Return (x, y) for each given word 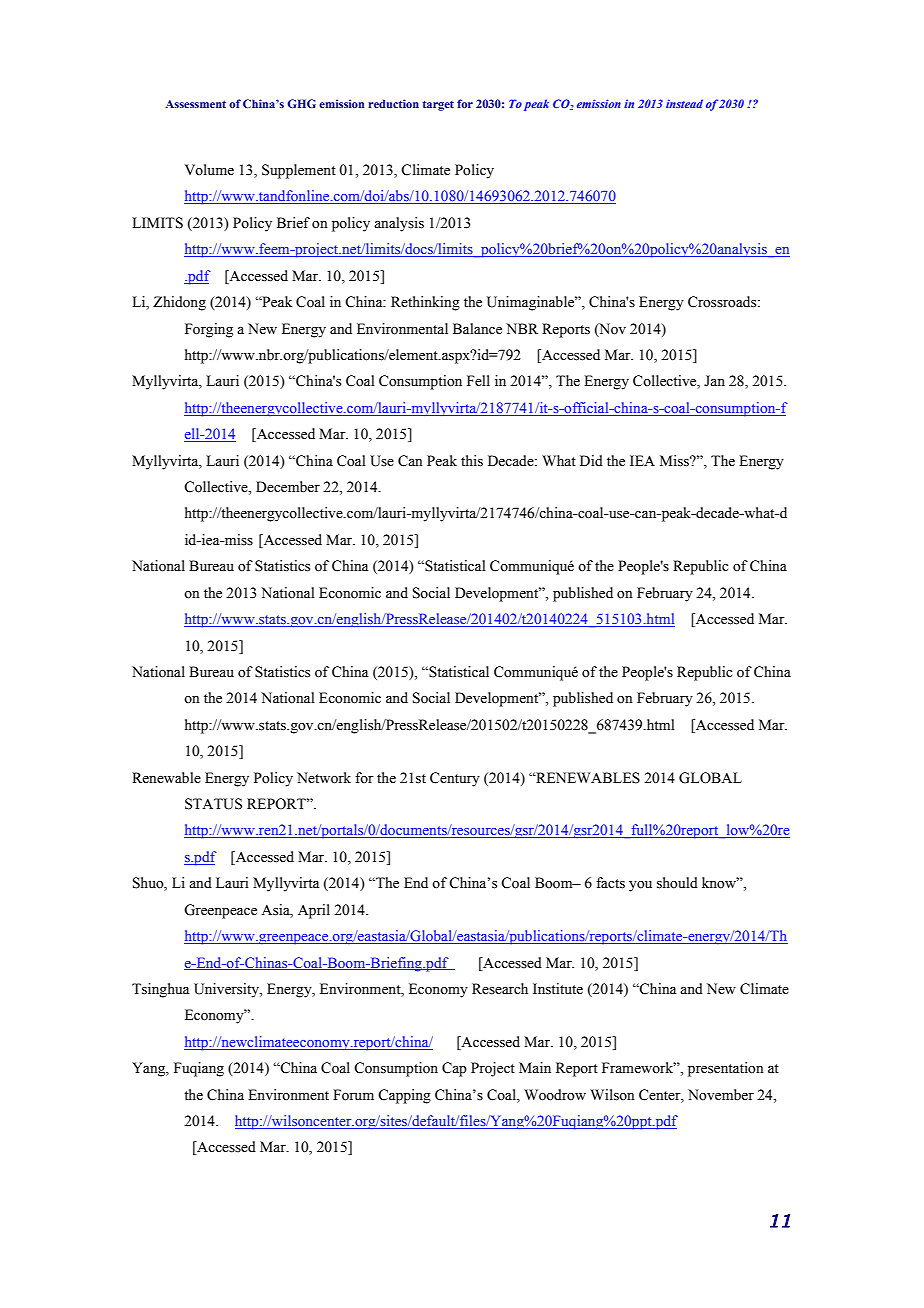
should (677, 883)
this (472, 461)
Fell (478, 381)
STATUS (213, 804)
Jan (714, 380)
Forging (209, 330)
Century (455, 779)
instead (684, 103)
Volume (209, 169)
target (438, 105)
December (288, 487)
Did (591, 460)
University (227, 990)
